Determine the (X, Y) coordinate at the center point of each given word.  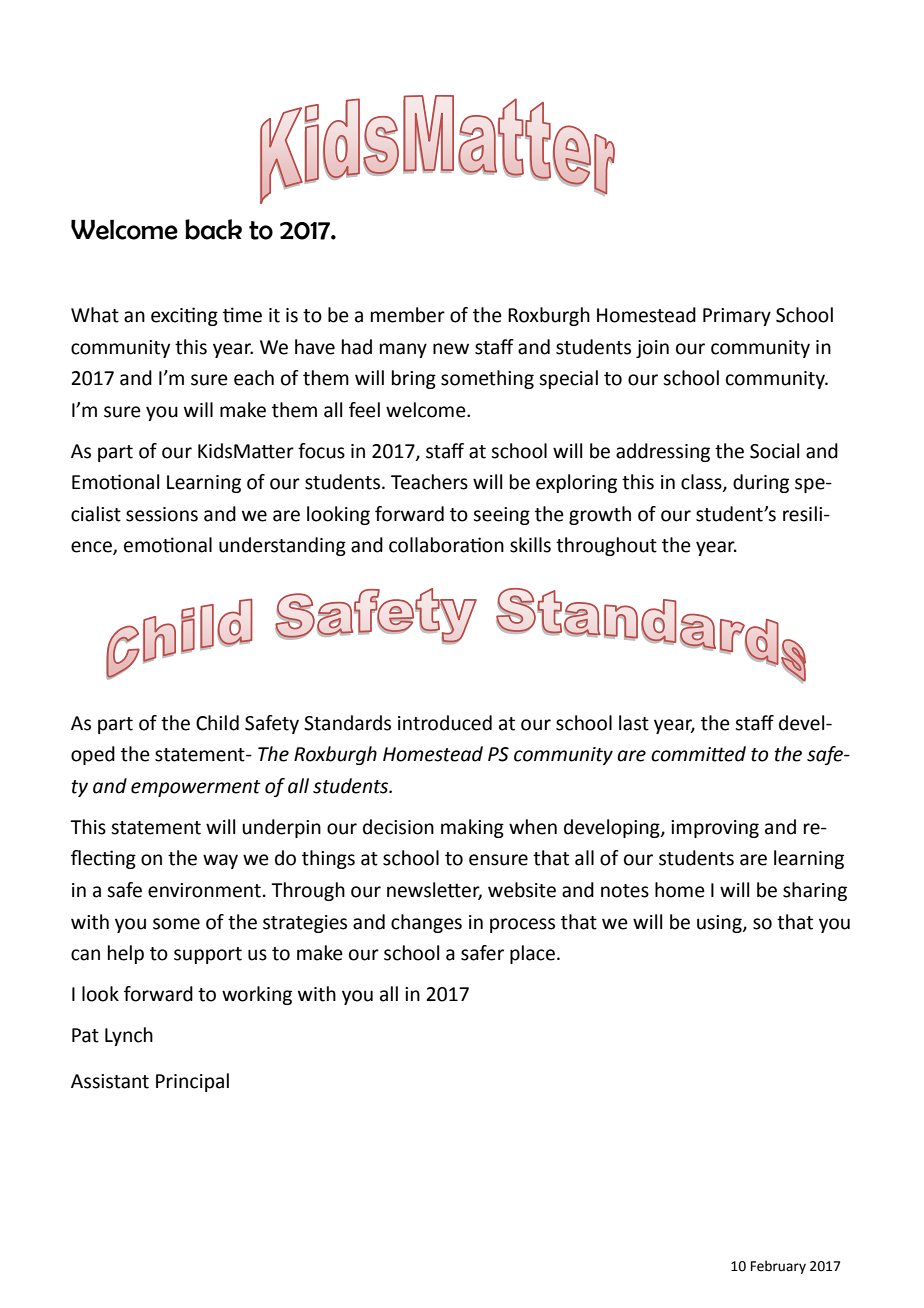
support (208, 955)
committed (698, 754)
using (720, 924)
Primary (737, 317)
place (532, 954)
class (702, 483)
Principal (192, 1082)
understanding (282, 546)
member (408, 315)
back (213, 229)
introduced (445, 723)
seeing (501, 516)
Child (217, 723)
